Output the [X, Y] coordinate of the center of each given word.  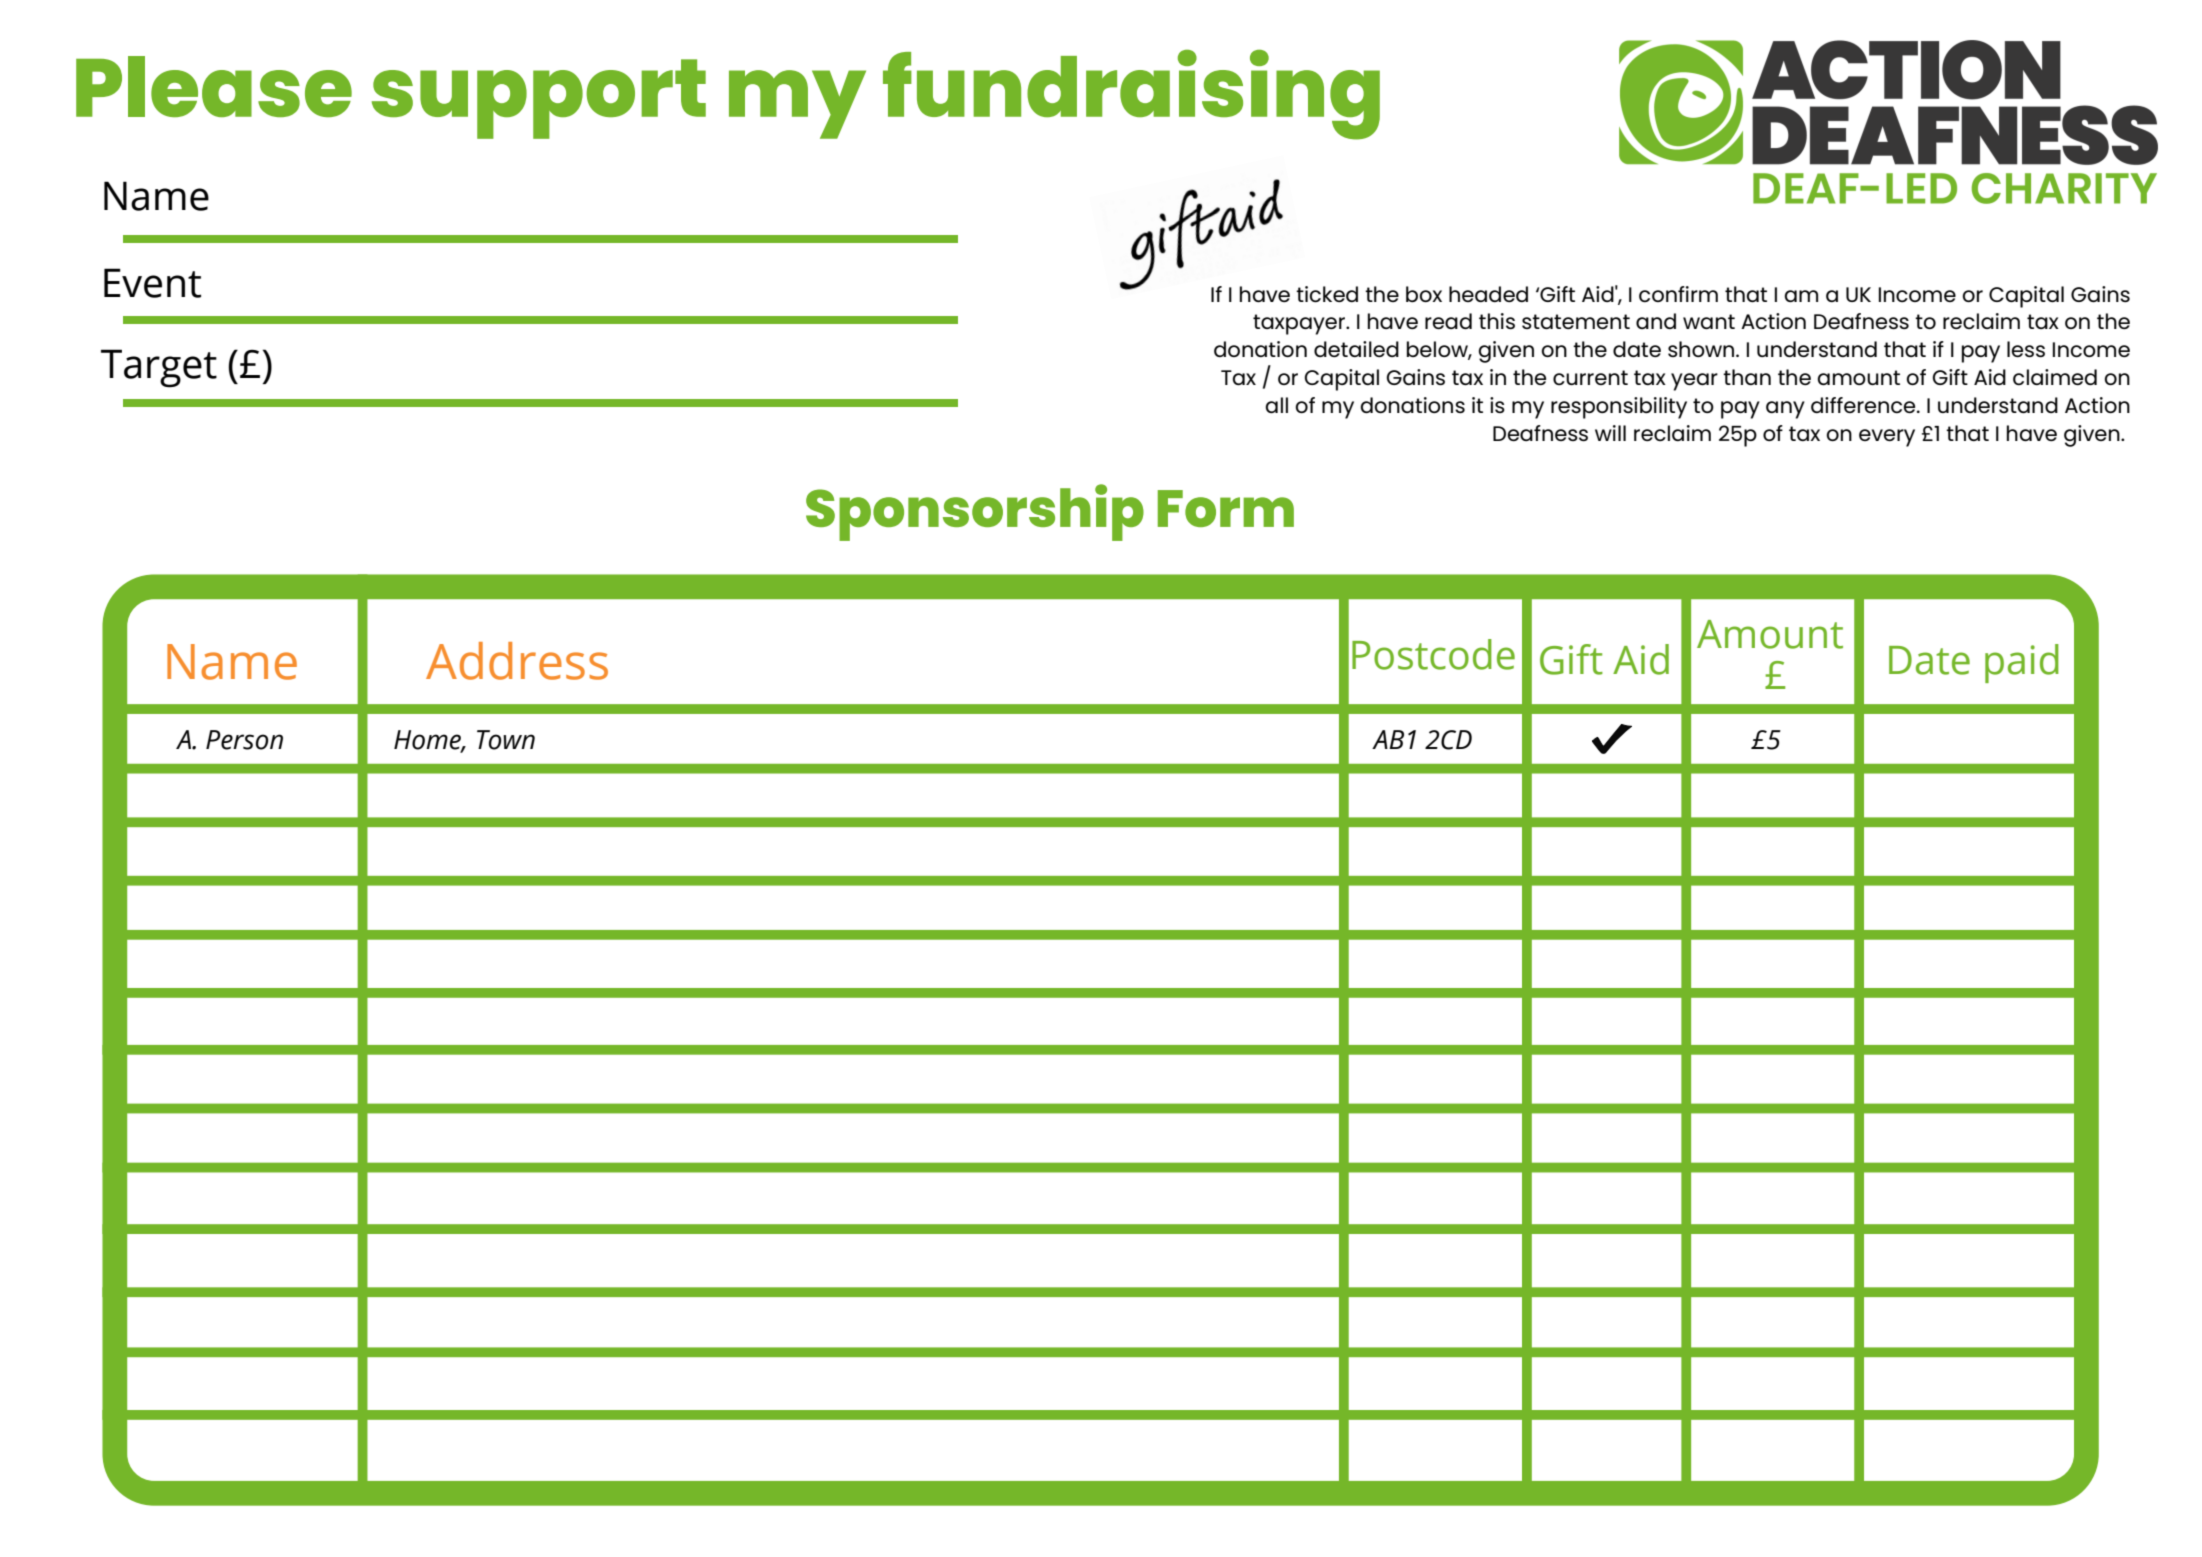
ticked [1327, 294]
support [539, 99]
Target [159, 368]
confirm [1678, 294]
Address [517, 661]
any [1785, 410]
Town [506, 740]
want [1709, 321]
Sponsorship [975, 512]
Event [152, 283]
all [1276, 405]
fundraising [1131, 94]
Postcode [1433, 654]
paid [2022, 663]
